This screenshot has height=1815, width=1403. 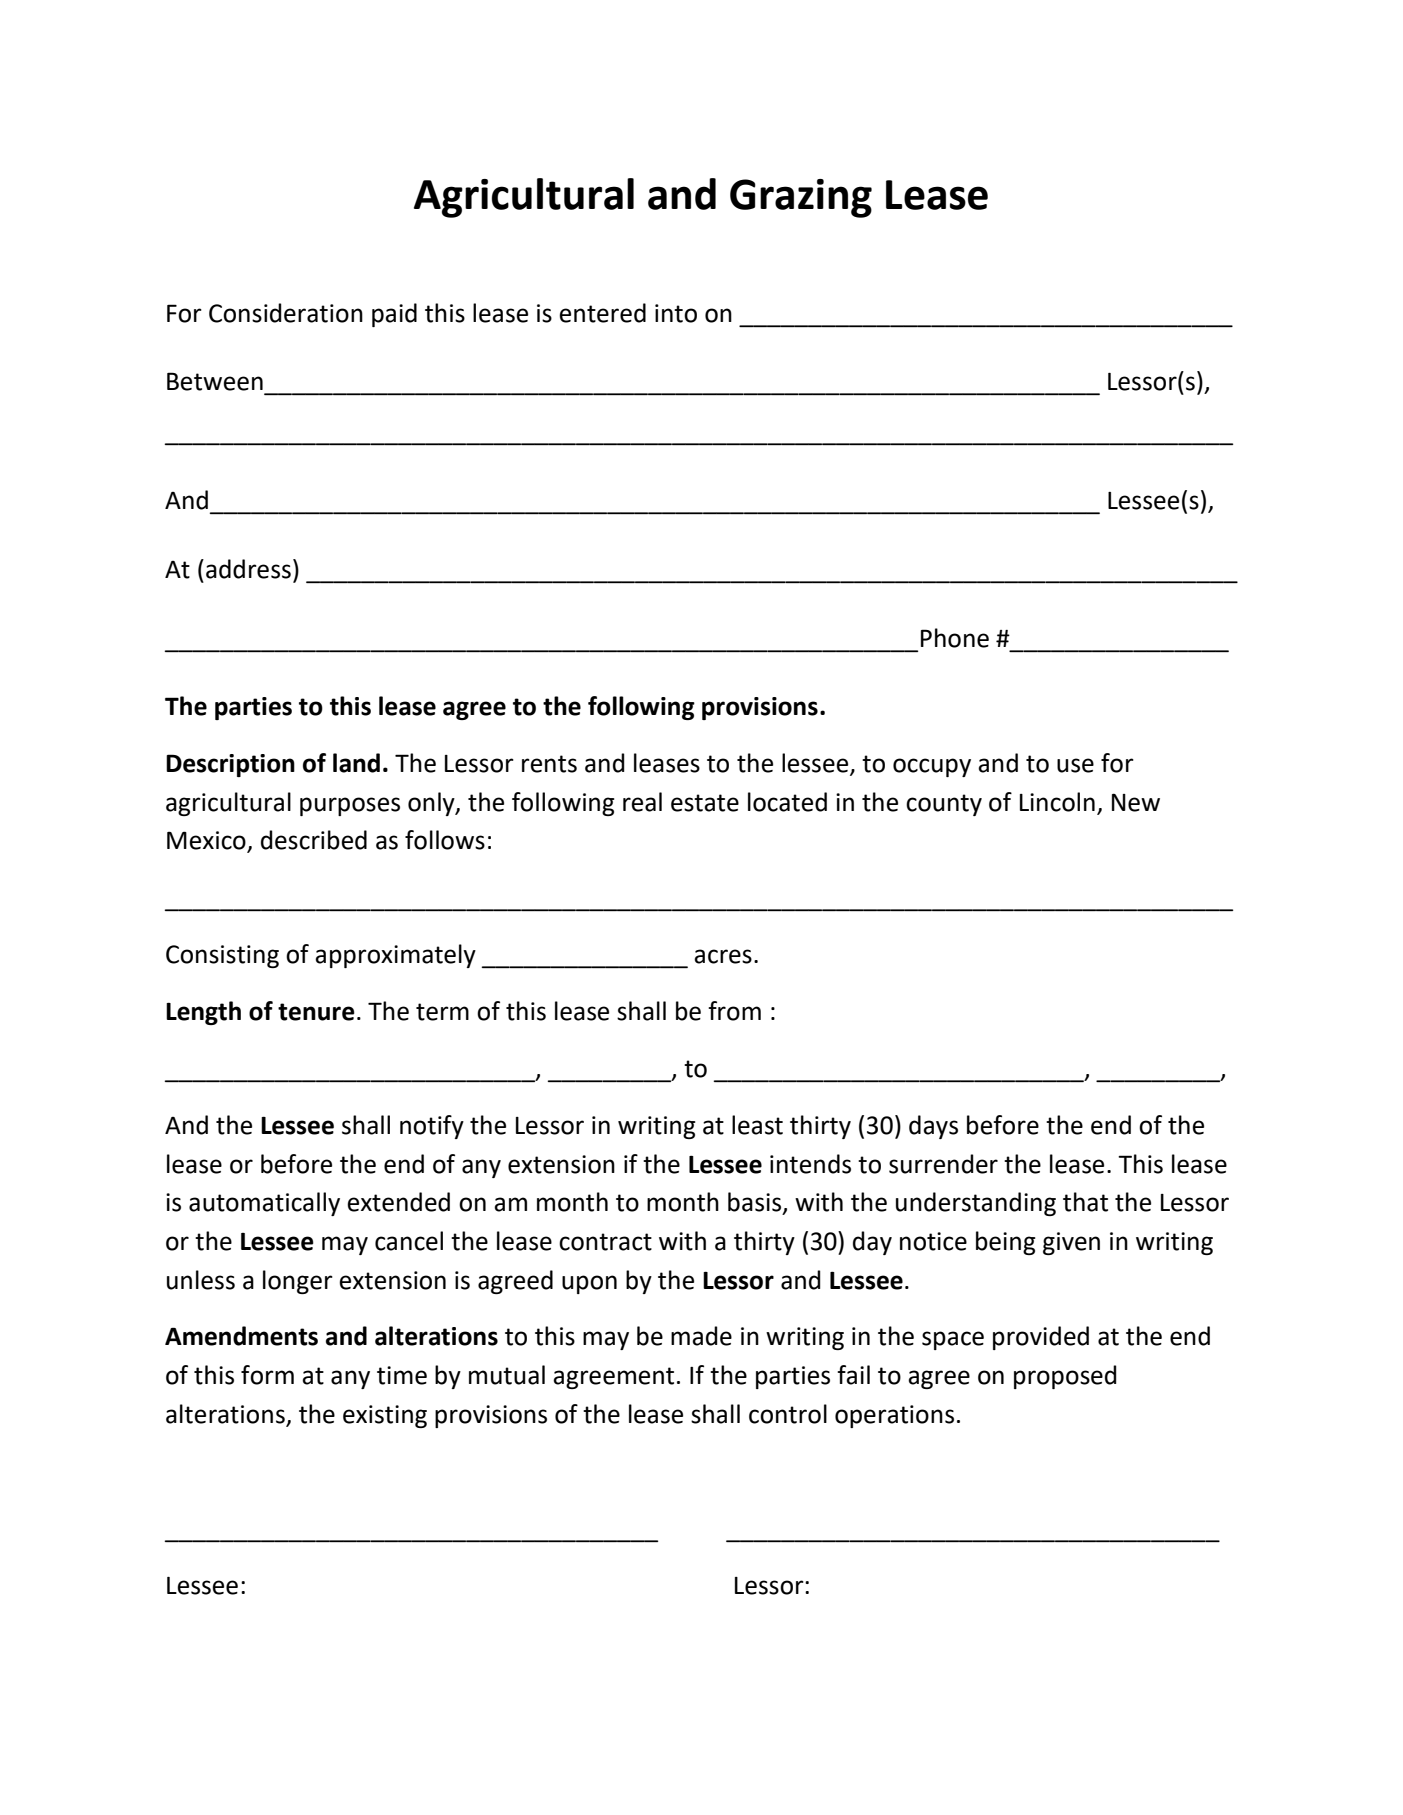 I want to click on from, so click(x=734, y=1011).
